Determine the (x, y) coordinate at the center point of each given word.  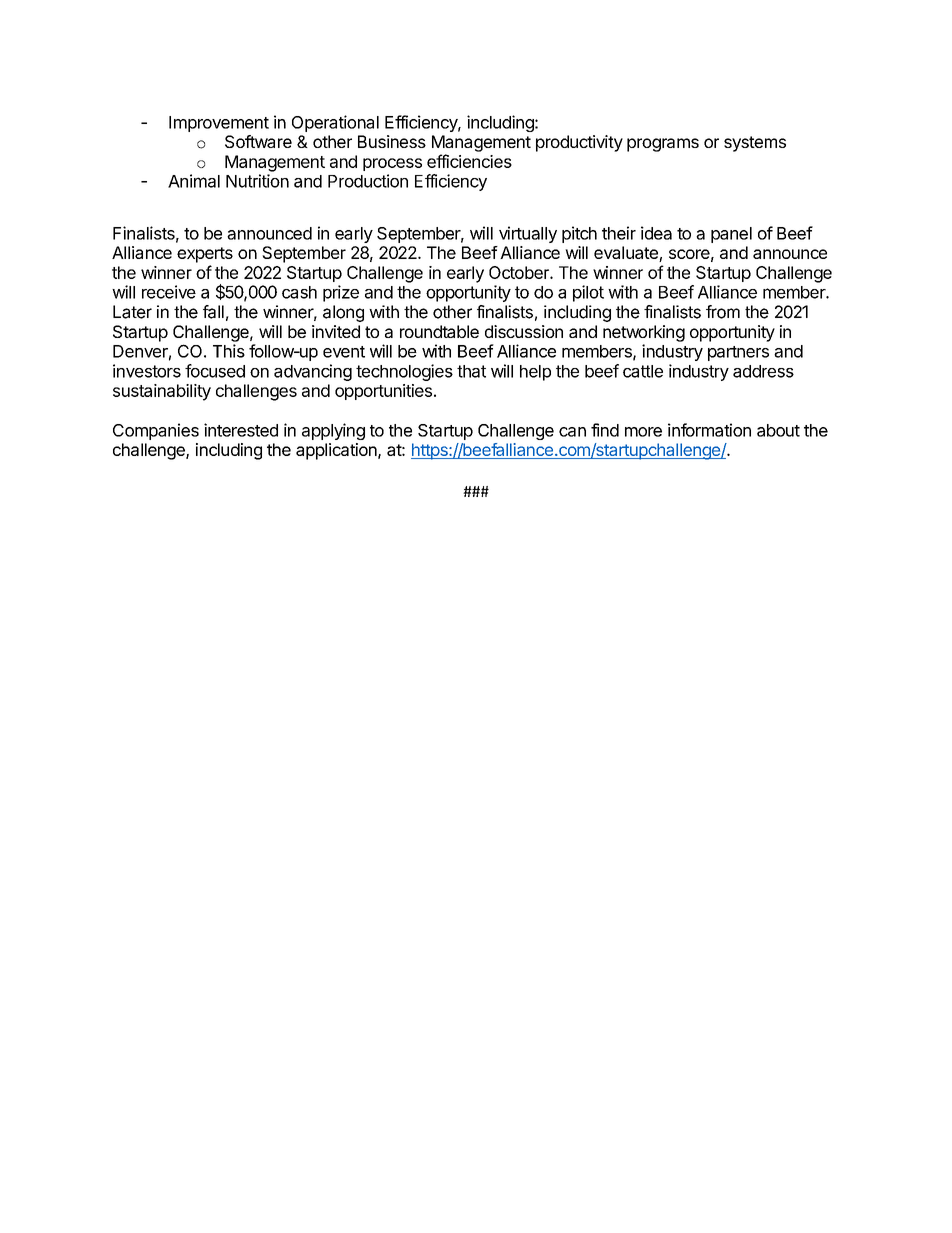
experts (205, 255)
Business (392, 141)
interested (241, 430)
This (229, 351)
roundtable (439, 331)
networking (644, 333)
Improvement (219, 124)
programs (663, 145)
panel (731, 235)
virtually (528, 234)
